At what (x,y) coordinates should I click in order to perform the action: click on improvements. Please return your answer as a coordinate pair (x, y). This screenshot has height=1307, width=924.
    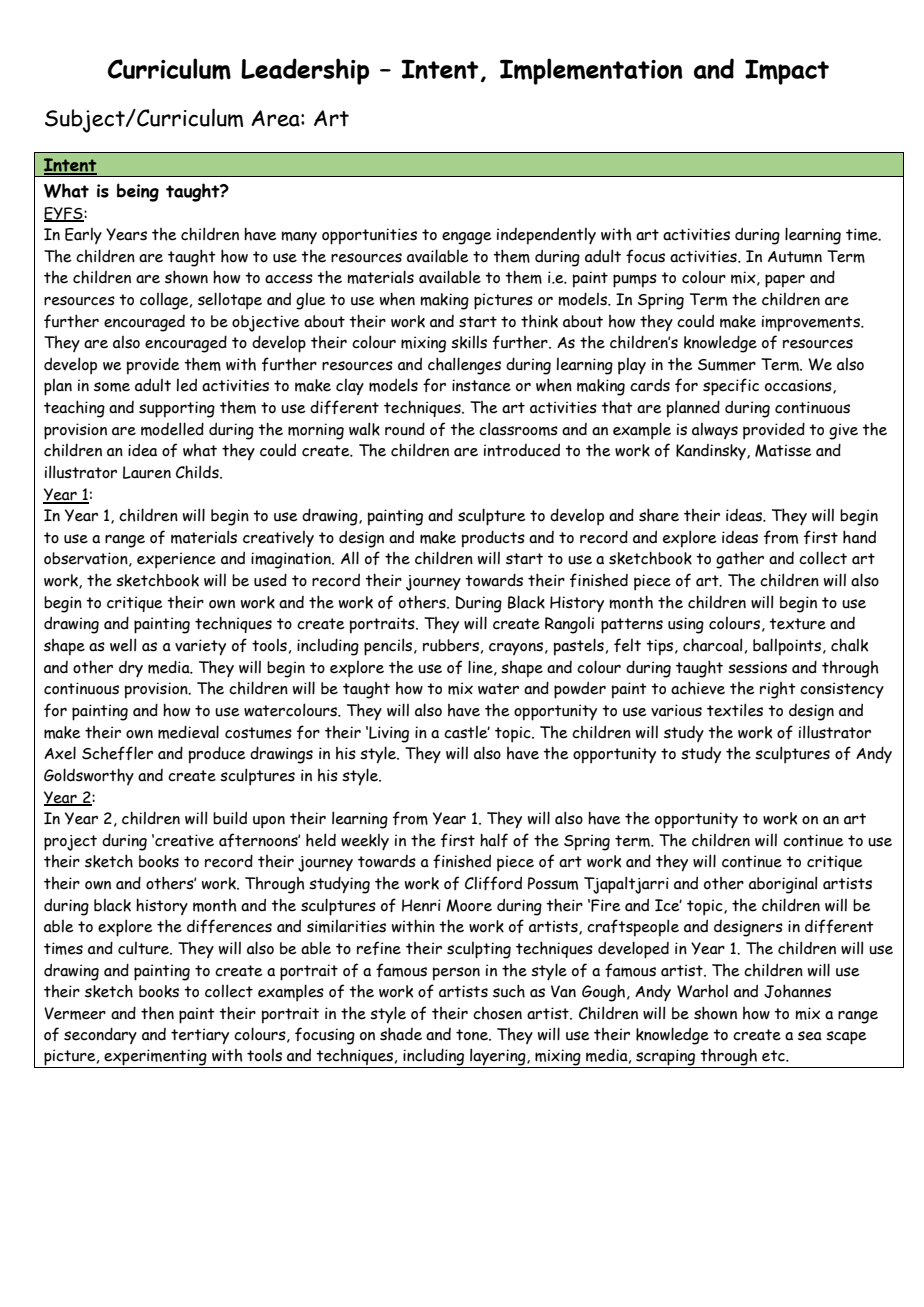
    Looking at the image, I should click on (812, 323).
